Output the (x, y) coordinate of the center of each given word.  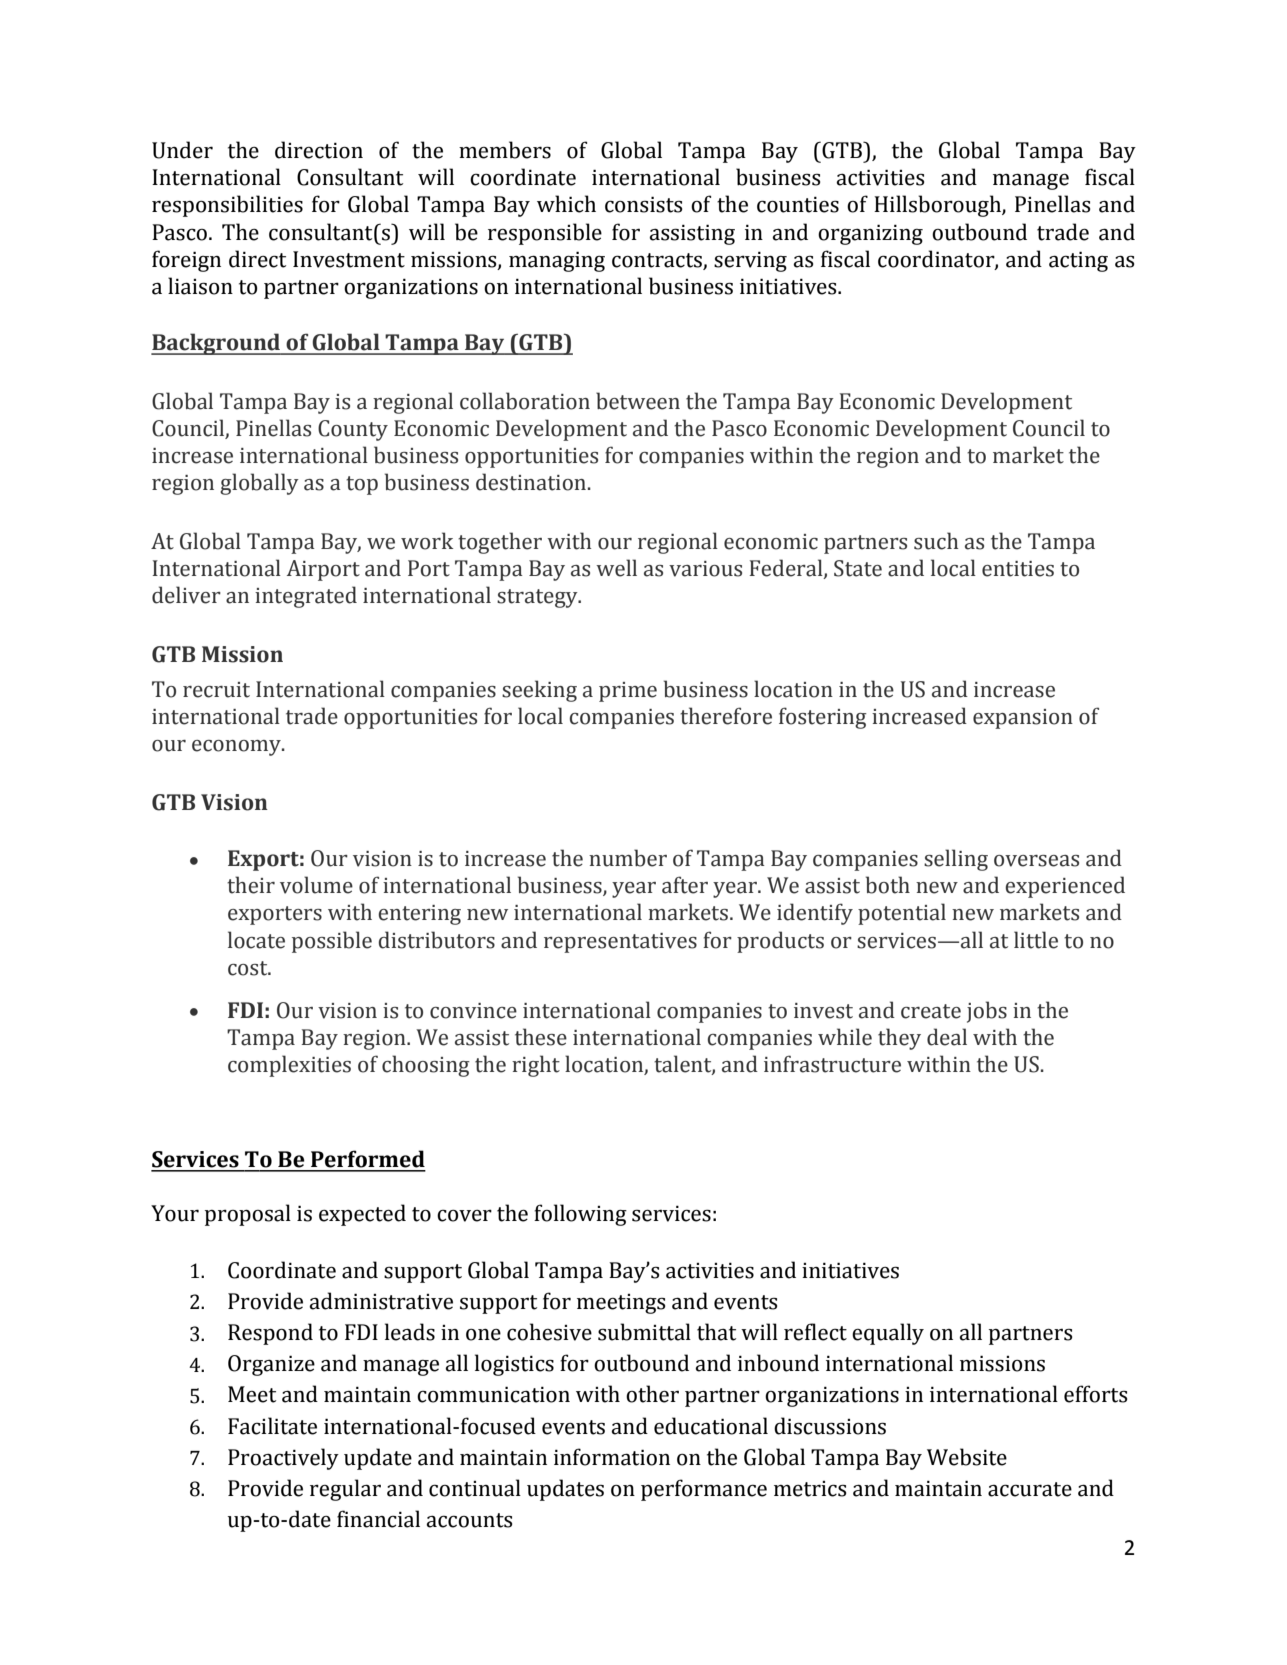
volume (316, 885)
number (628, 858)
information (612, 1457)
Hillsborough (938, 206)
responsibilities (227, 206)
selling (956, 860)
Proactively (283, 1459)
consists (644, 204)
